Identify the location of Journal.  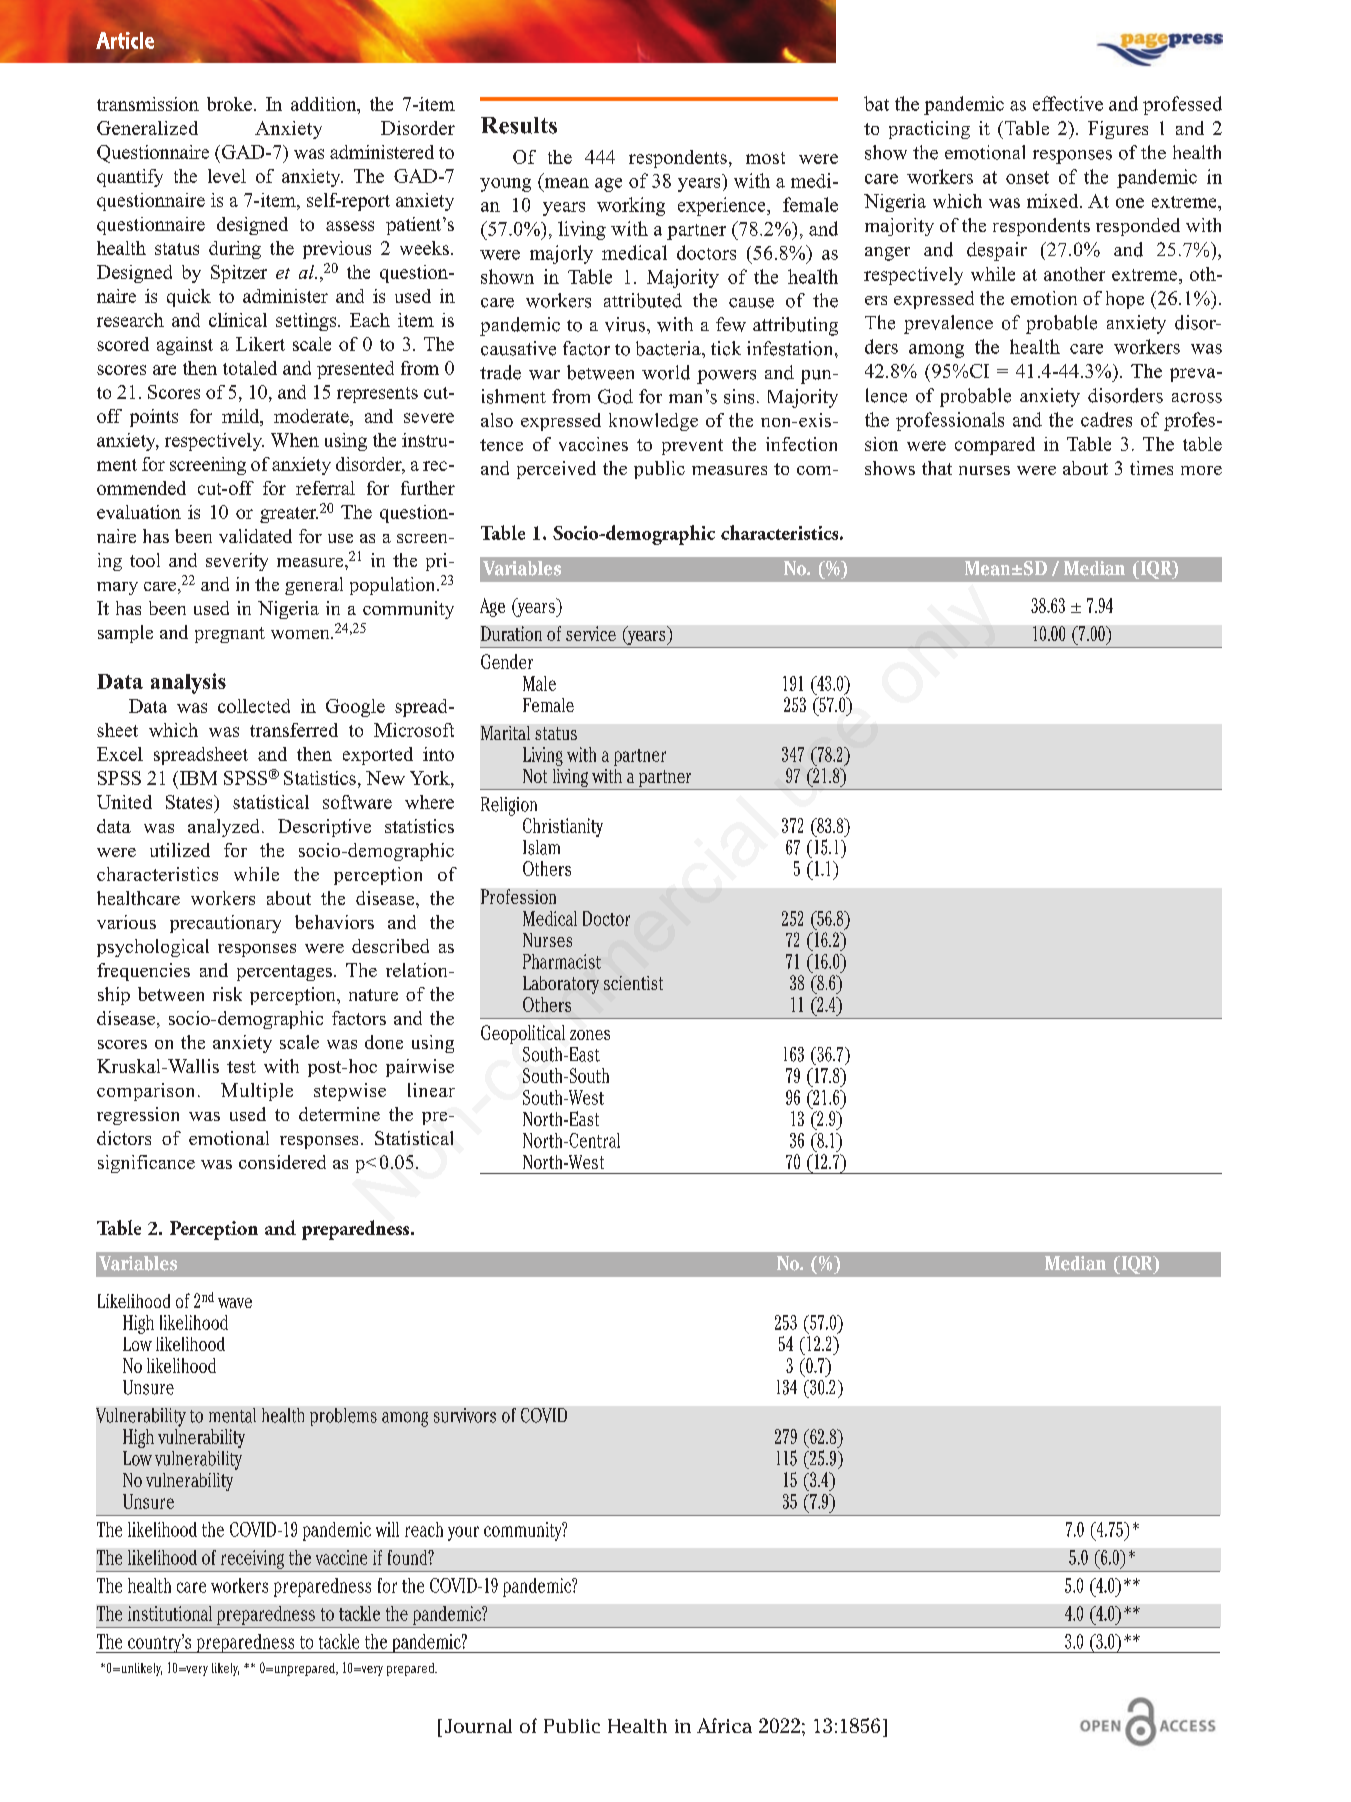
(478, 1726).
